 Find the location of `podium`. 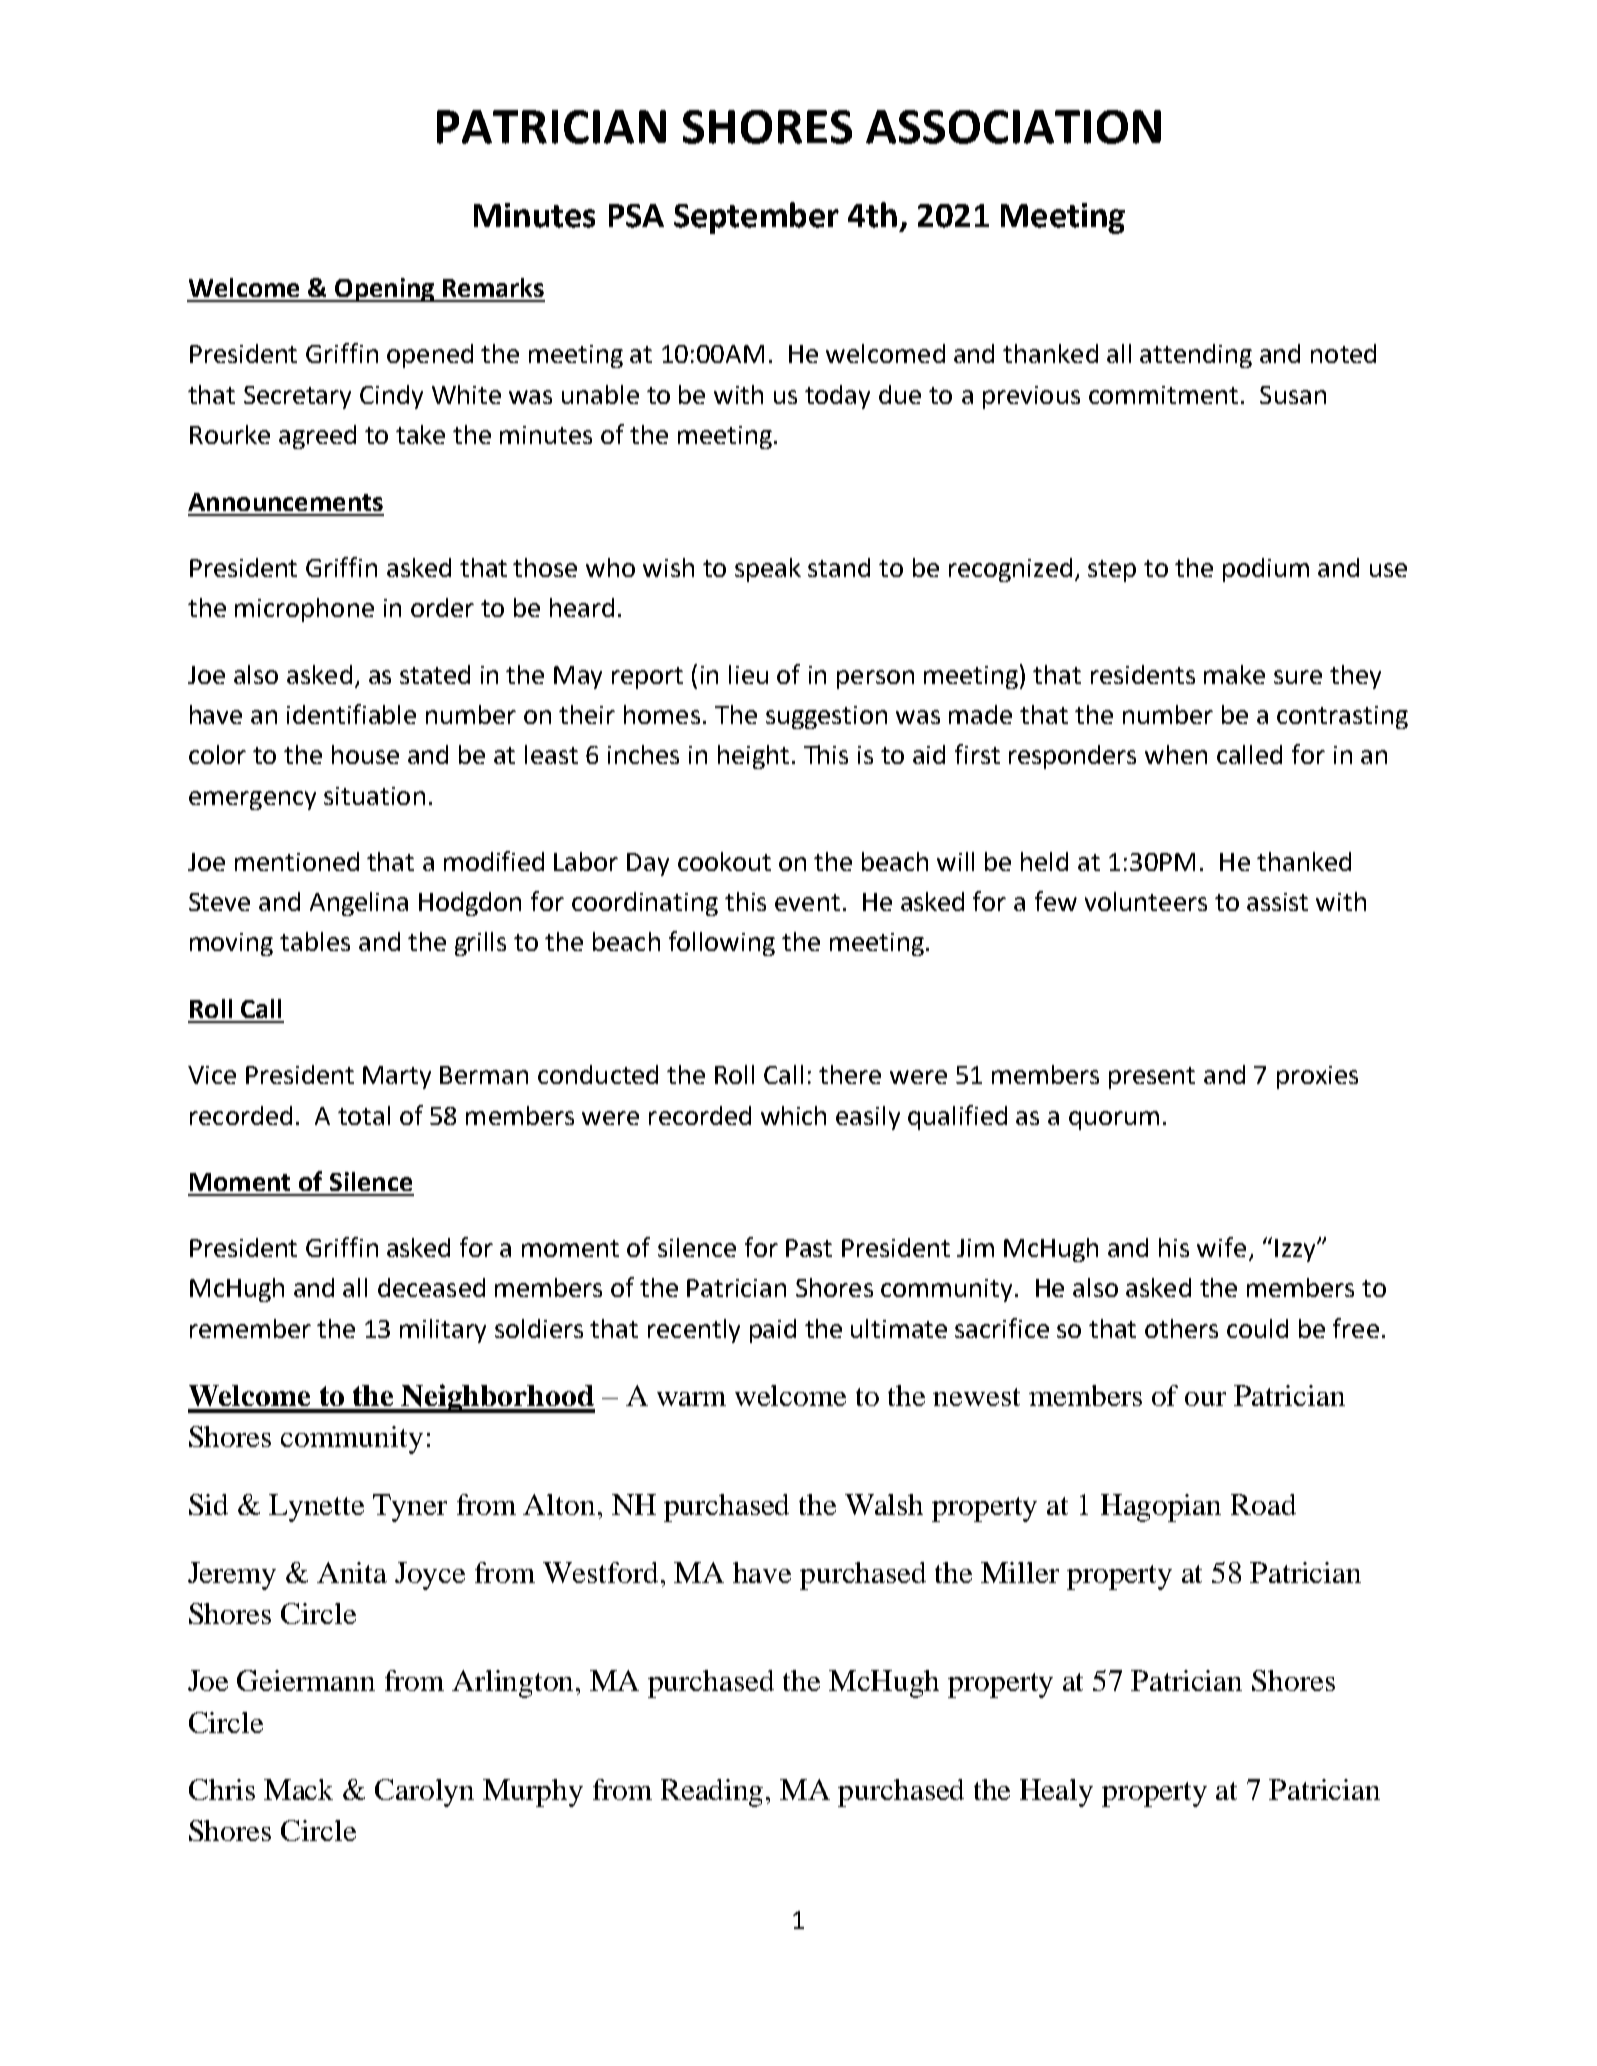

podium is located at coordinates (1266, 570).
